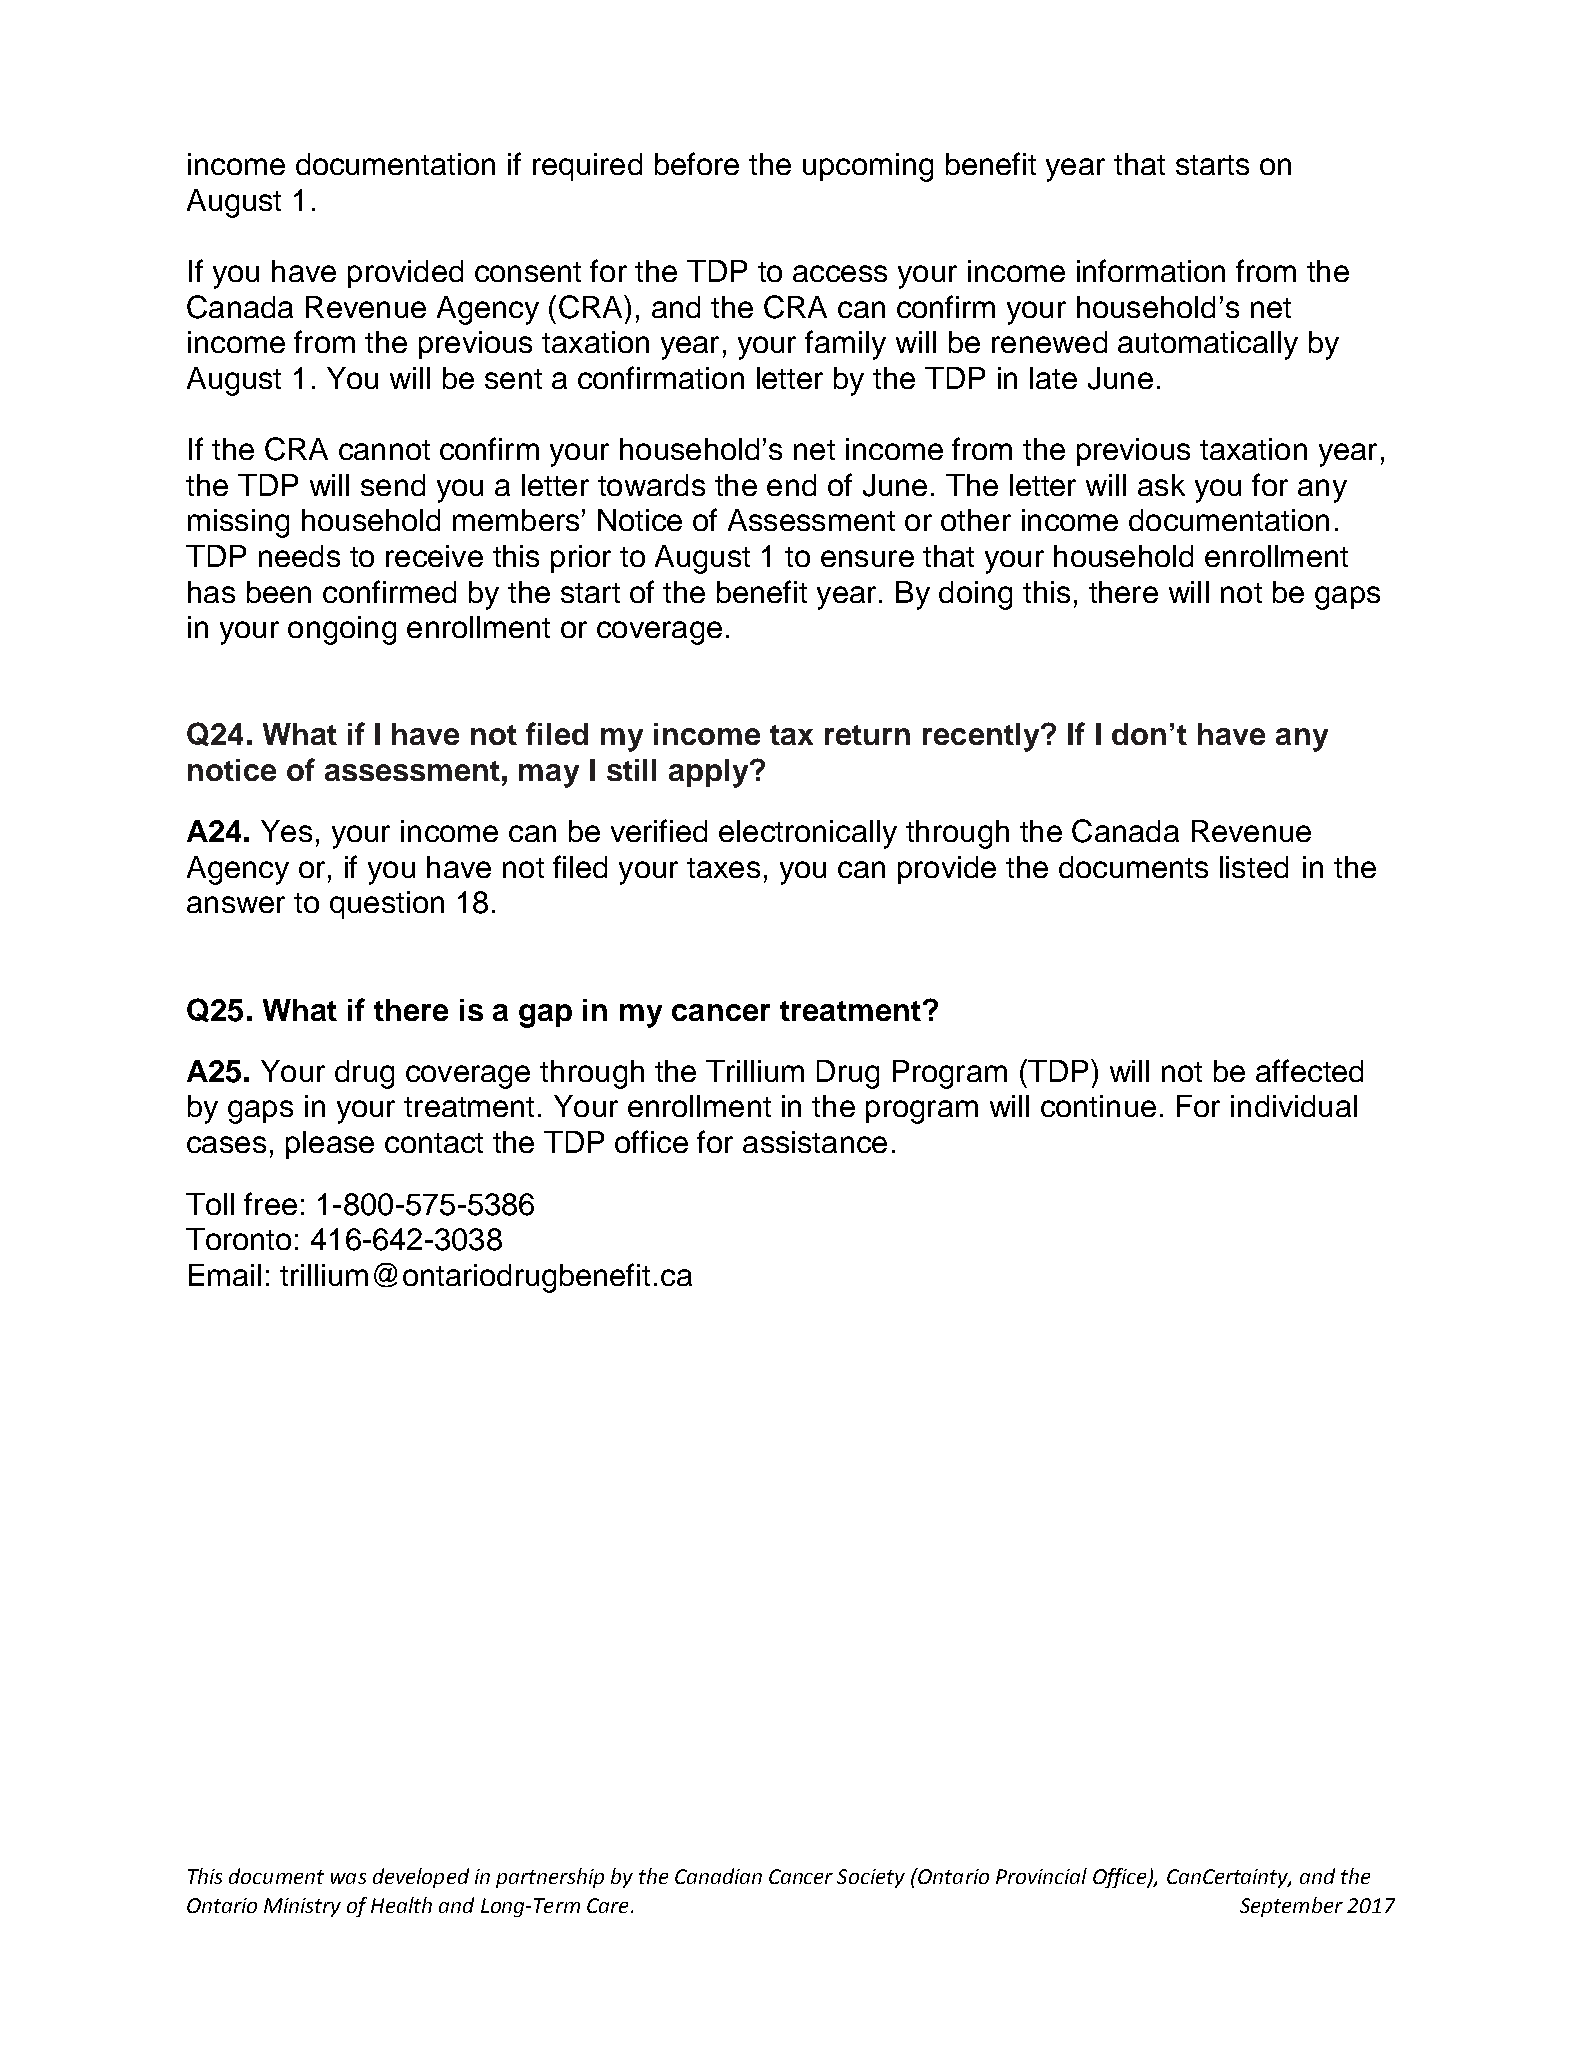  I want to click on September, so click(1291, 1907).
